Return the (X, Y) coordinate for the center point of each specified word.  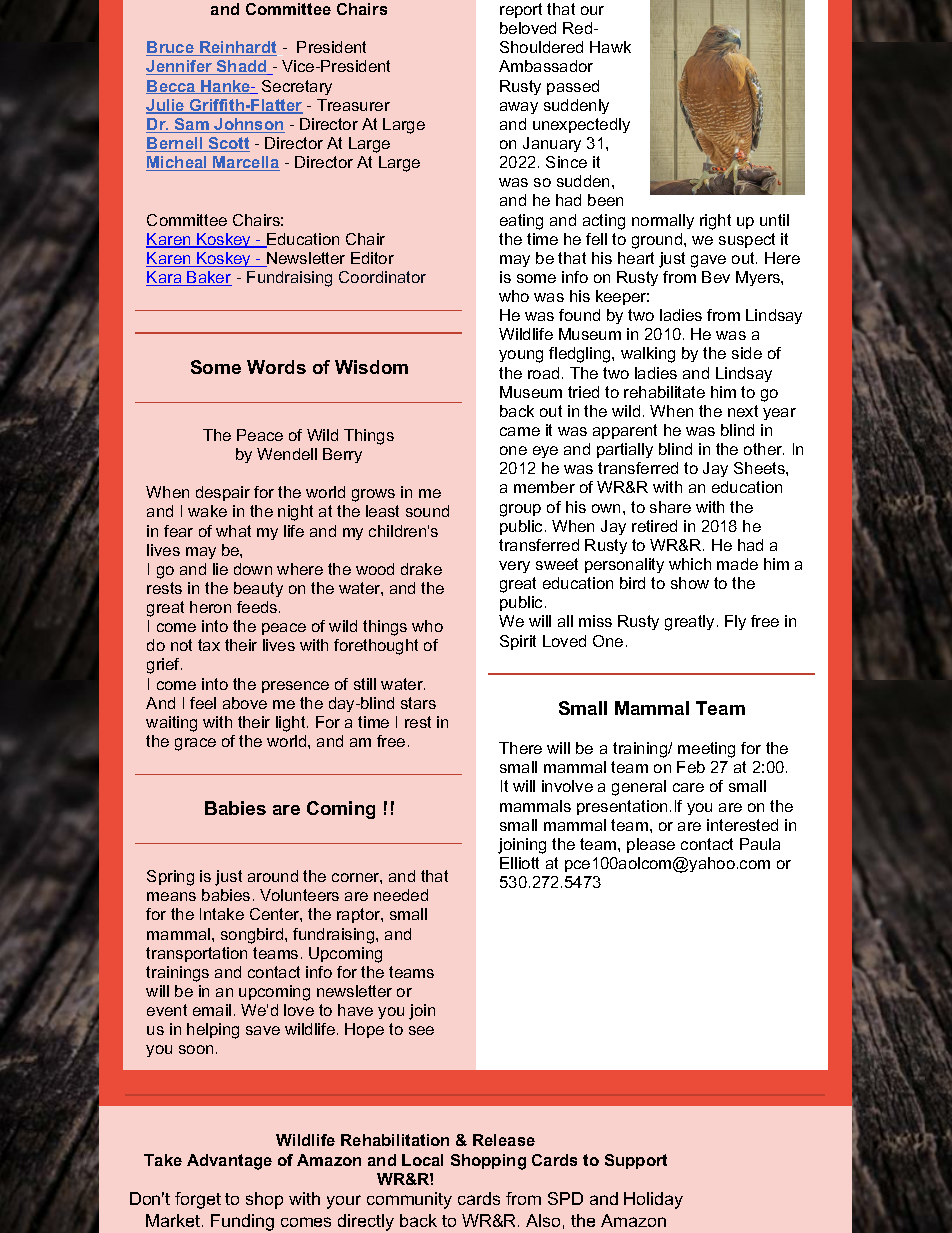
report (521, 10)
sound (427, 511)
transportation (196, 954)
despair (223, 493)
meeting (706, 750)
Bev (716, 277)
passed (573, 87)
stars (418, 703)
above (245, 703)
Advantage (229, 1162)
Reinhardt (237, 48)
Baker (209, 278)
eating (521, 222)
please (651, 845)
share (670, 507)
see (421, 1030)
